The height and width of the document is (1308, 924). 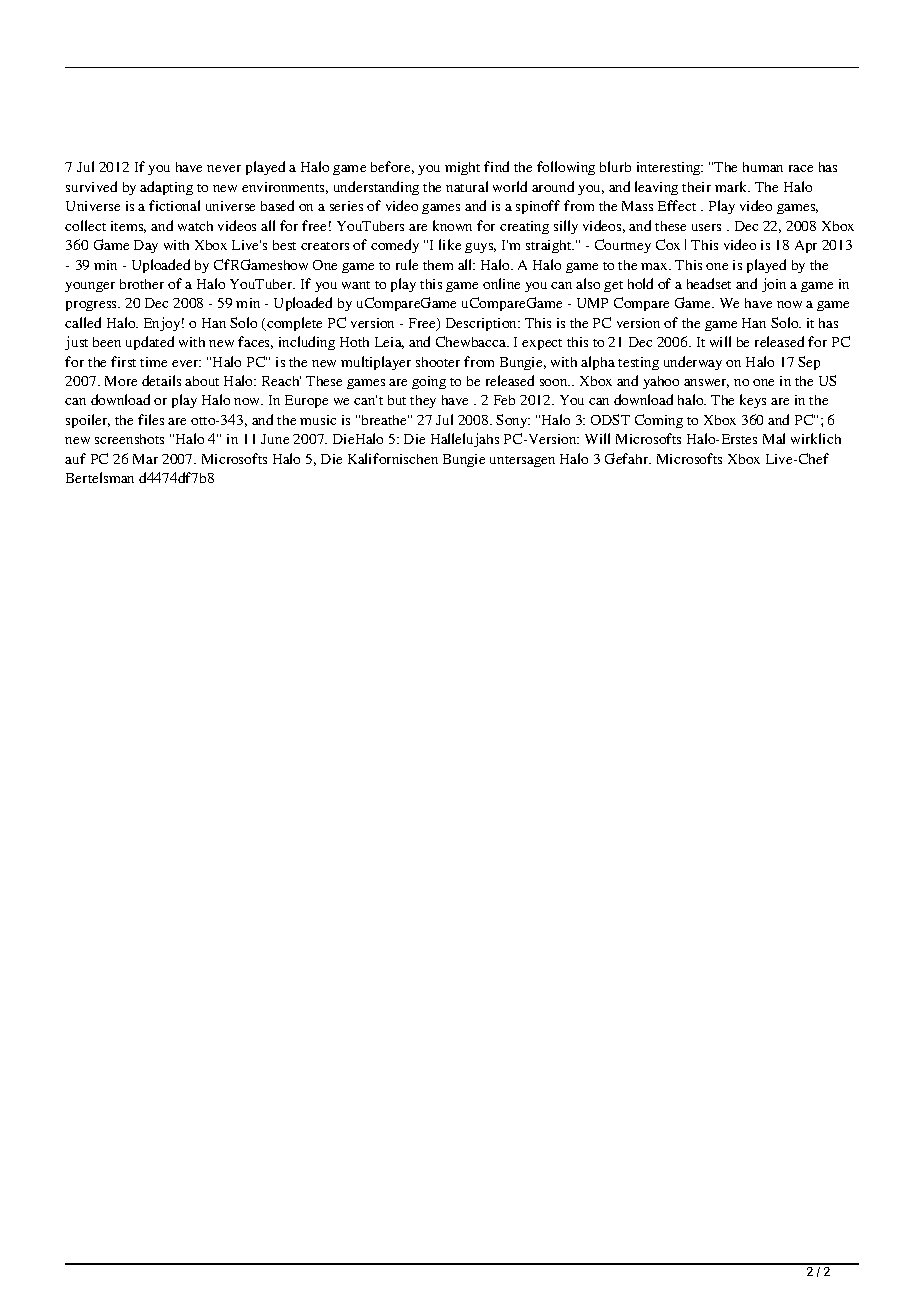 I want to click on mark, so click(x=732, y=186).
